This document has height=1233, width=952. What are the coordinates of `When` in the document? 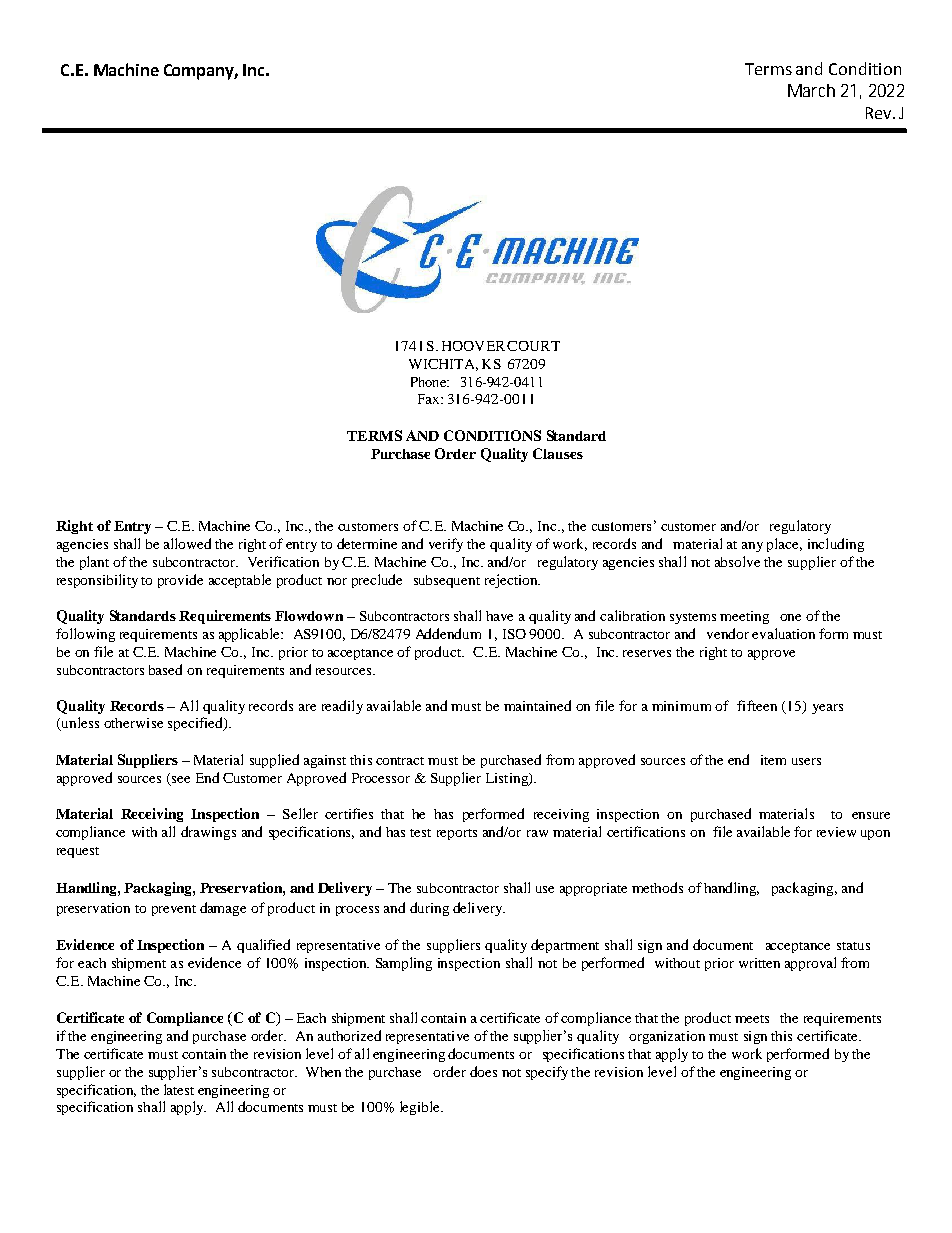 It's located at (323, 1072).
